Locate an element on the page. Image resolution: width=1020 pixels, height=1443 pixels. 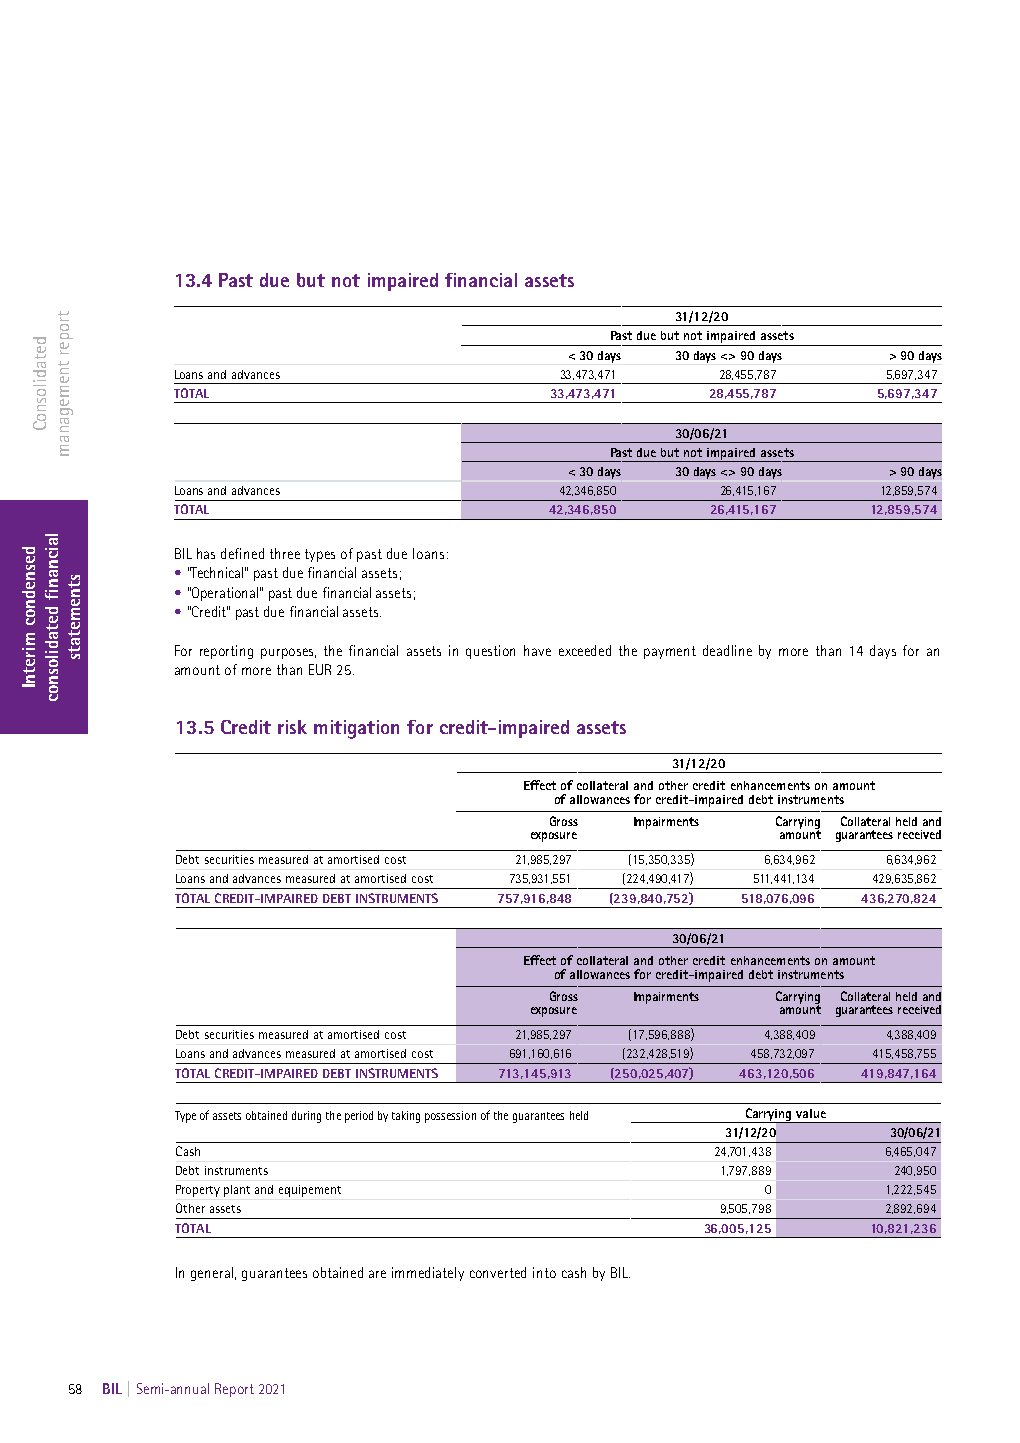
value is located at coordinates (811, 1113).
